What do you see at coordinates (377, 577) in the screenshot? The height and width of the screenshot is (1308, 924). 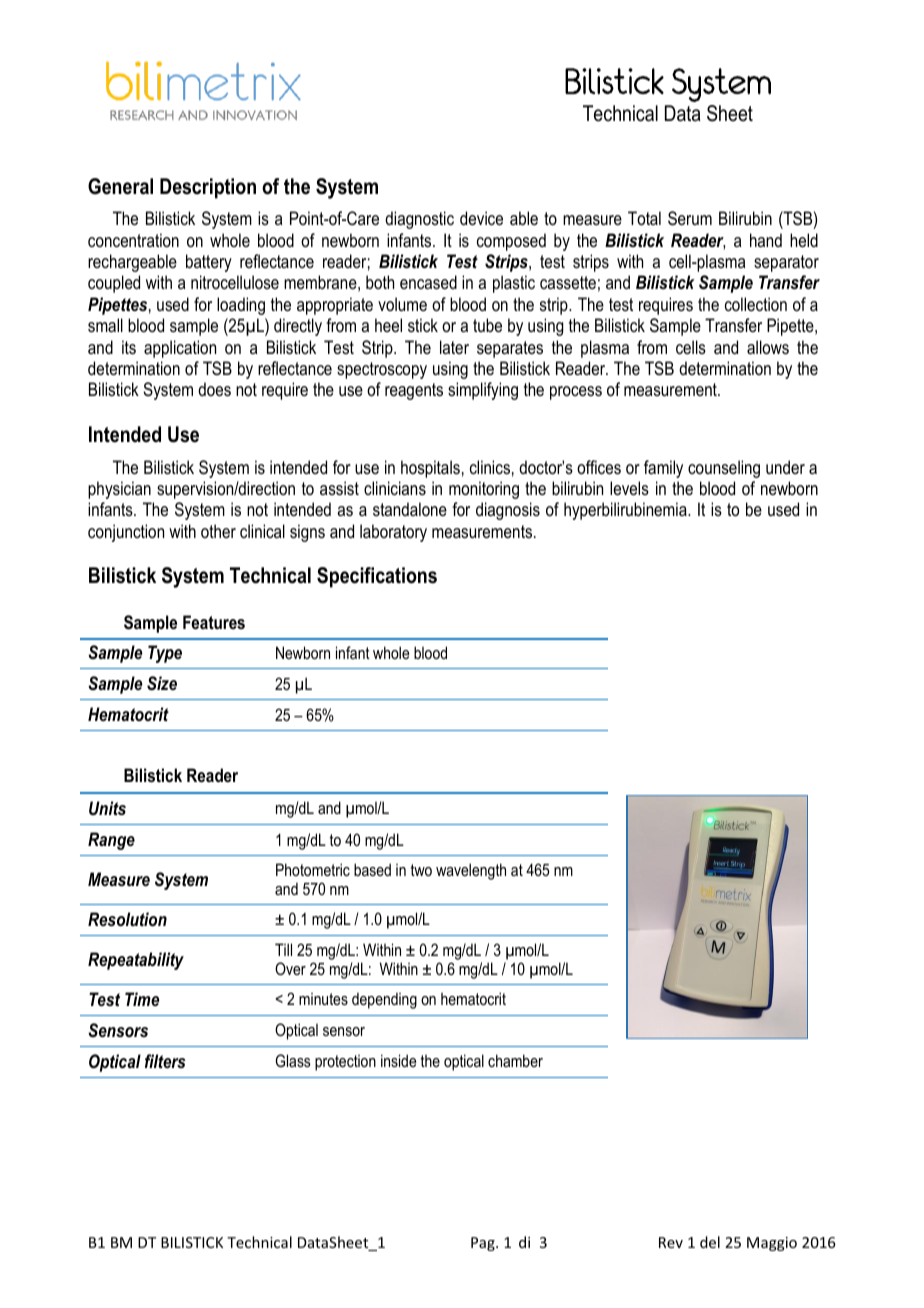 I see `Specifications` at bounding box center [377, 577].
